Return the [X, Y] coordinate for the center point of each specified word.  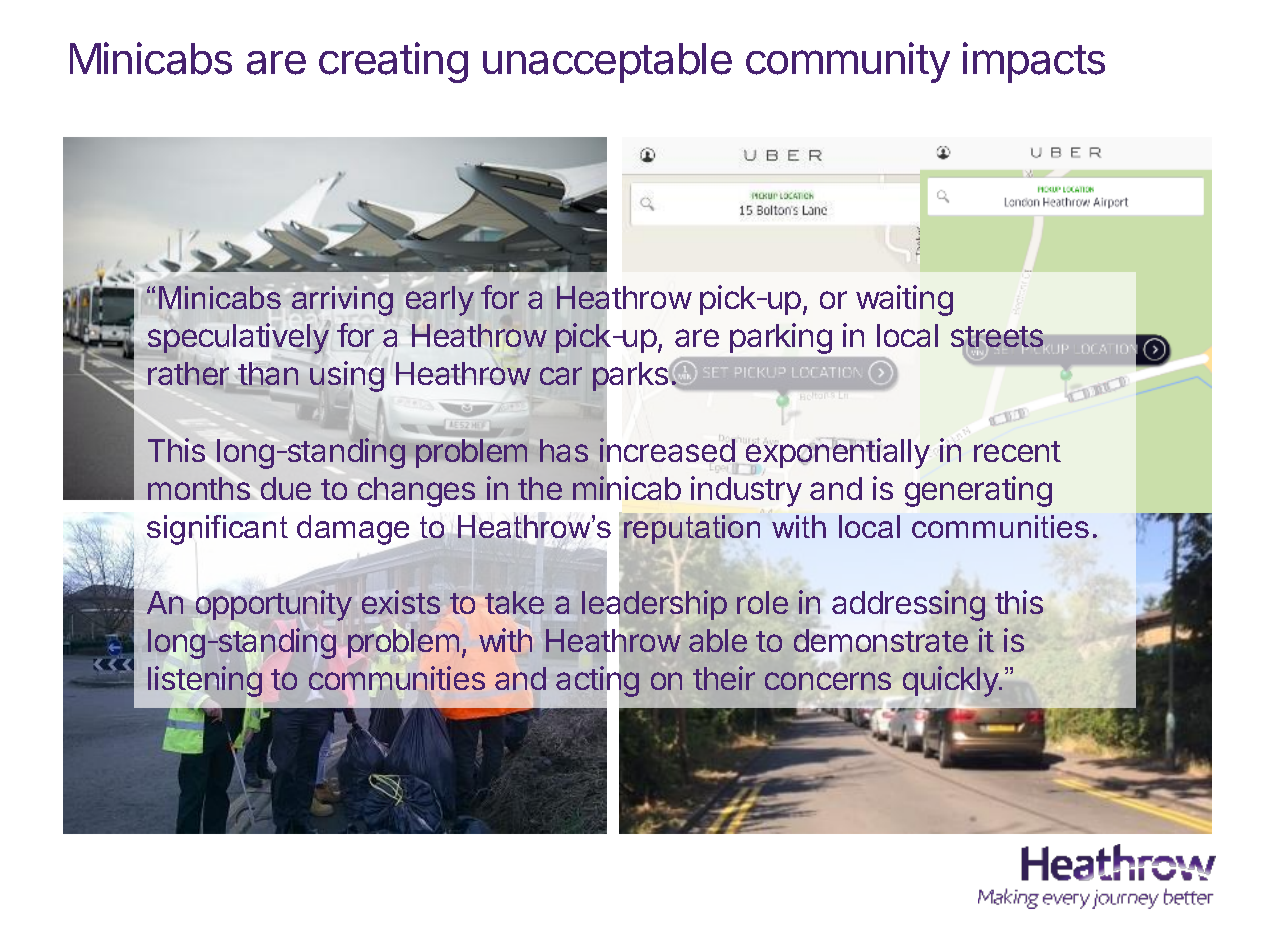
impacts [1034, 62]
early [440, 301]
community [848, 62]
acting [597, 682]
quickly [951, 682]
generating [978, 491]
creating [393, 62]
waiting [904, 300]
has [564, 450]
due [286, 488]
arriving [342, 301]
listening [205, 681]
